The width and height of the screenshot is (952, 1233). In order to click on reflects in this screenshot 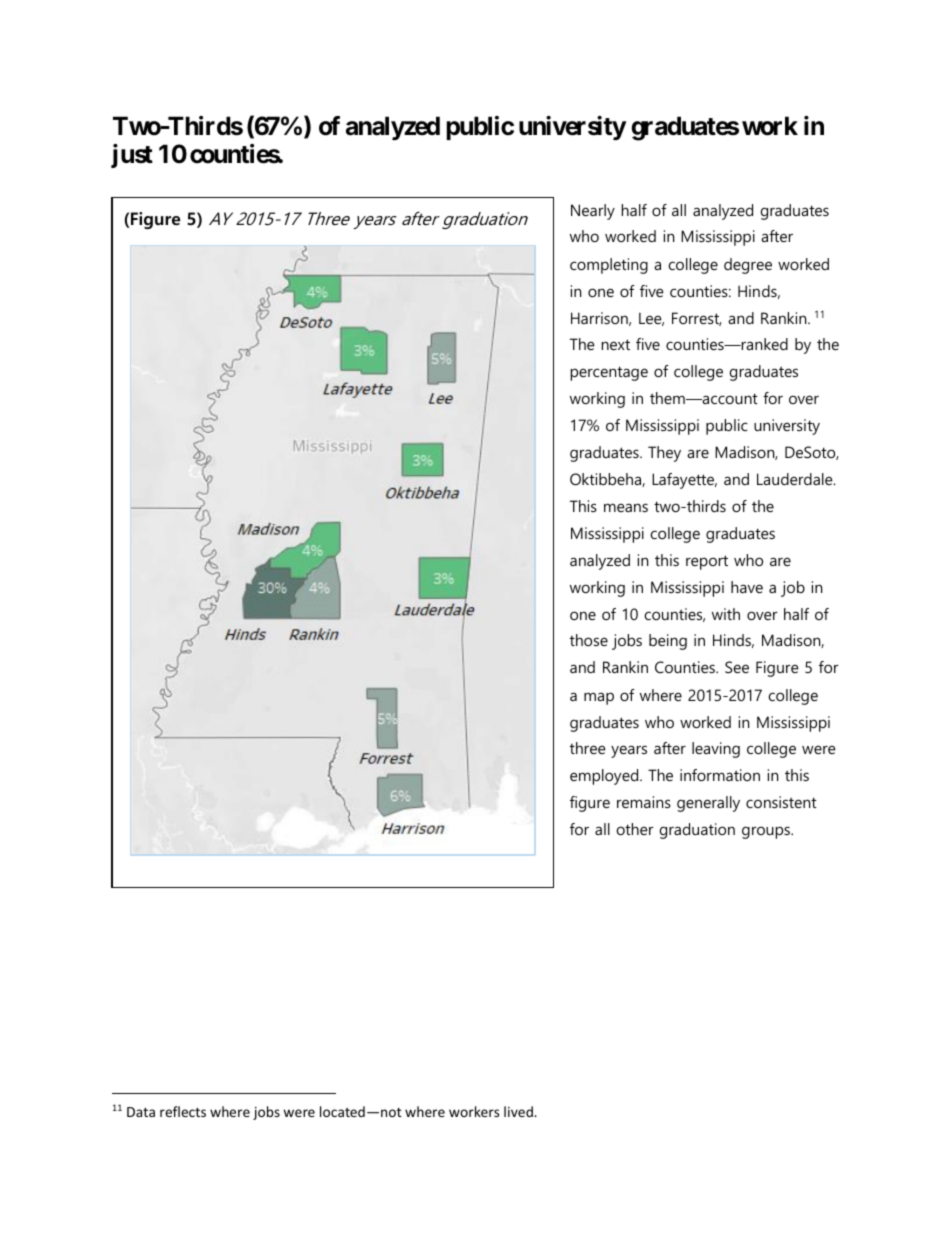, I will do `click(183, 1111)`.
